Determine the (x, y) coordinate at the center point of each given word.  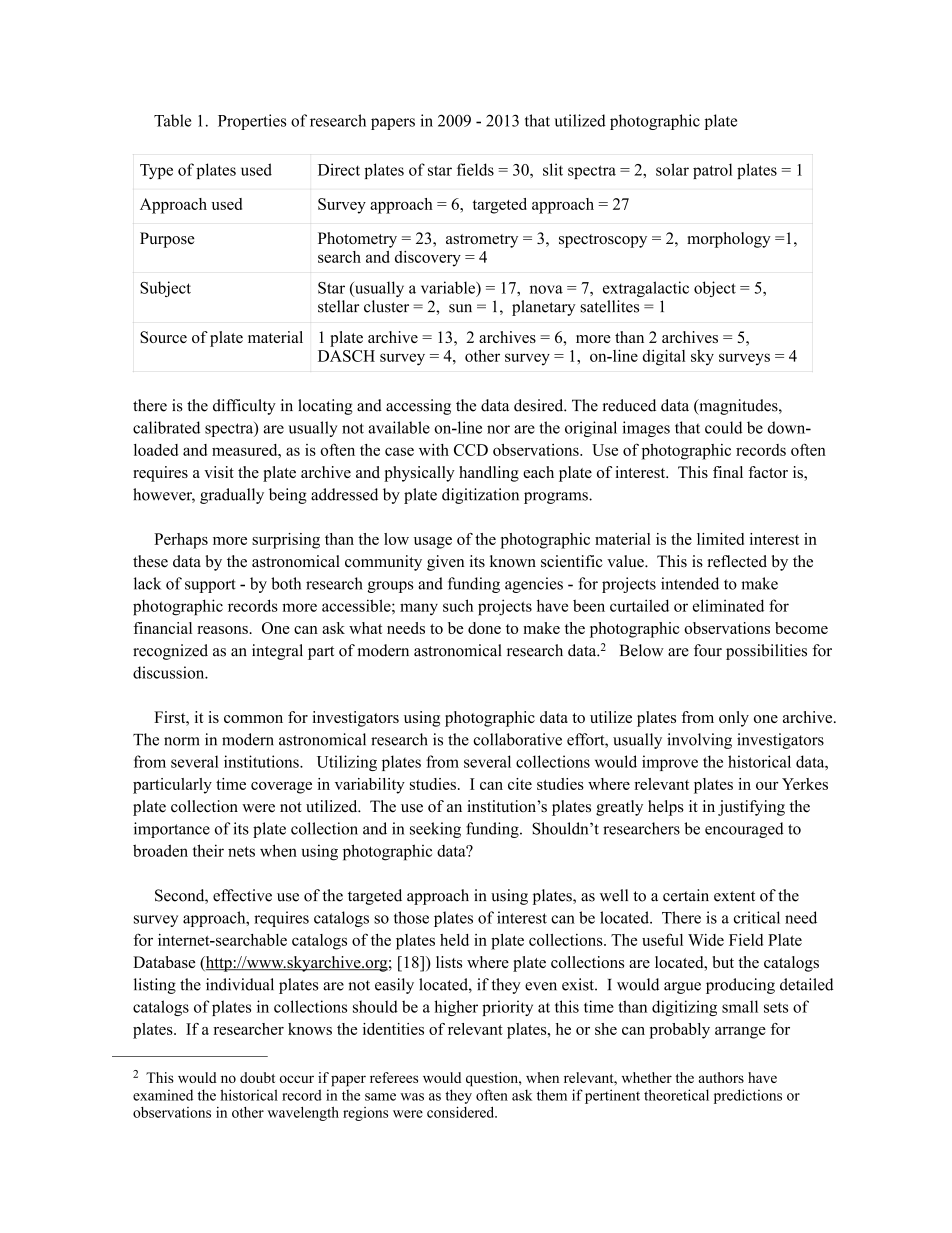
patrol (712, 171)
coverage (281, 788)
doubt (257, 1077)
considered (462, 1112)
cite (520, 784)
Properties (252, 122)
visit (219, 472)
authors (721, 1077)
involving (699, 741)
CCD (471, 450)
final (728, 472)
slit (553, 169)
